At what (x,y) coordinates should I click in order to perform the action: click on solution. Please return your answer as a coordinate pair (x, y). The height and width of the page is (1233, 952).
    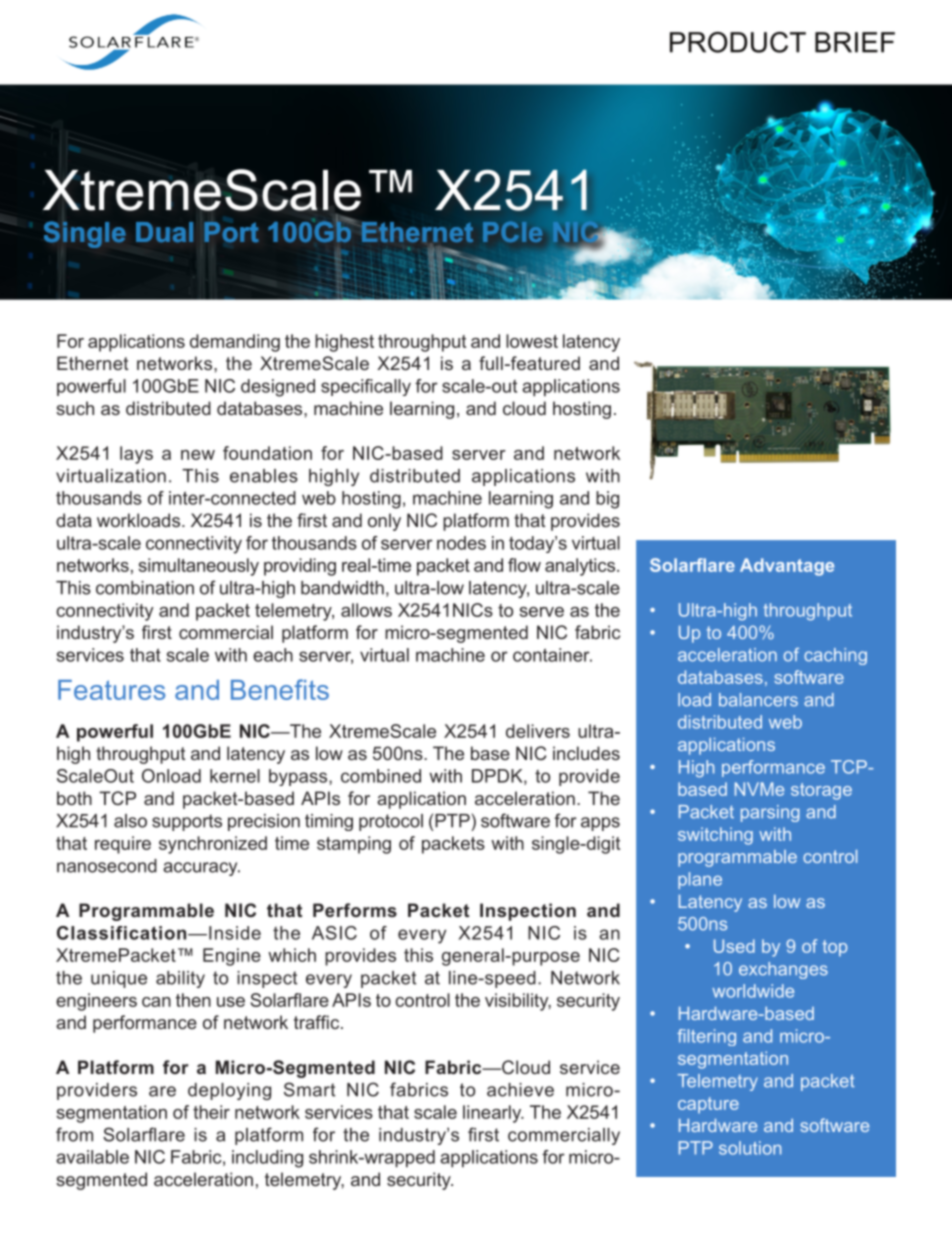
    Looking at the image, I should click on (750, 1148).
